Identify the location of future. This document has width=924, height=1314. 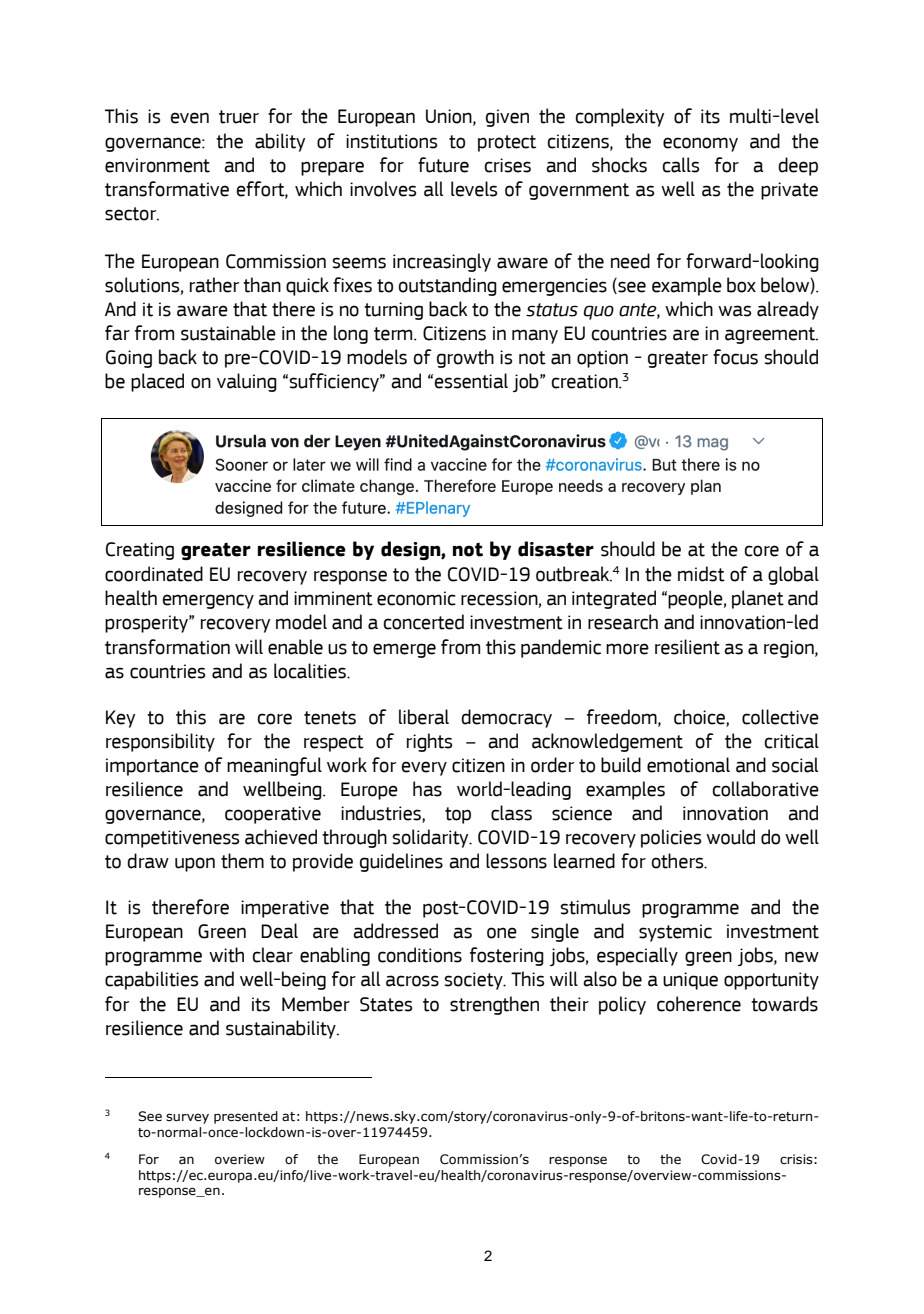
(443, 165).
